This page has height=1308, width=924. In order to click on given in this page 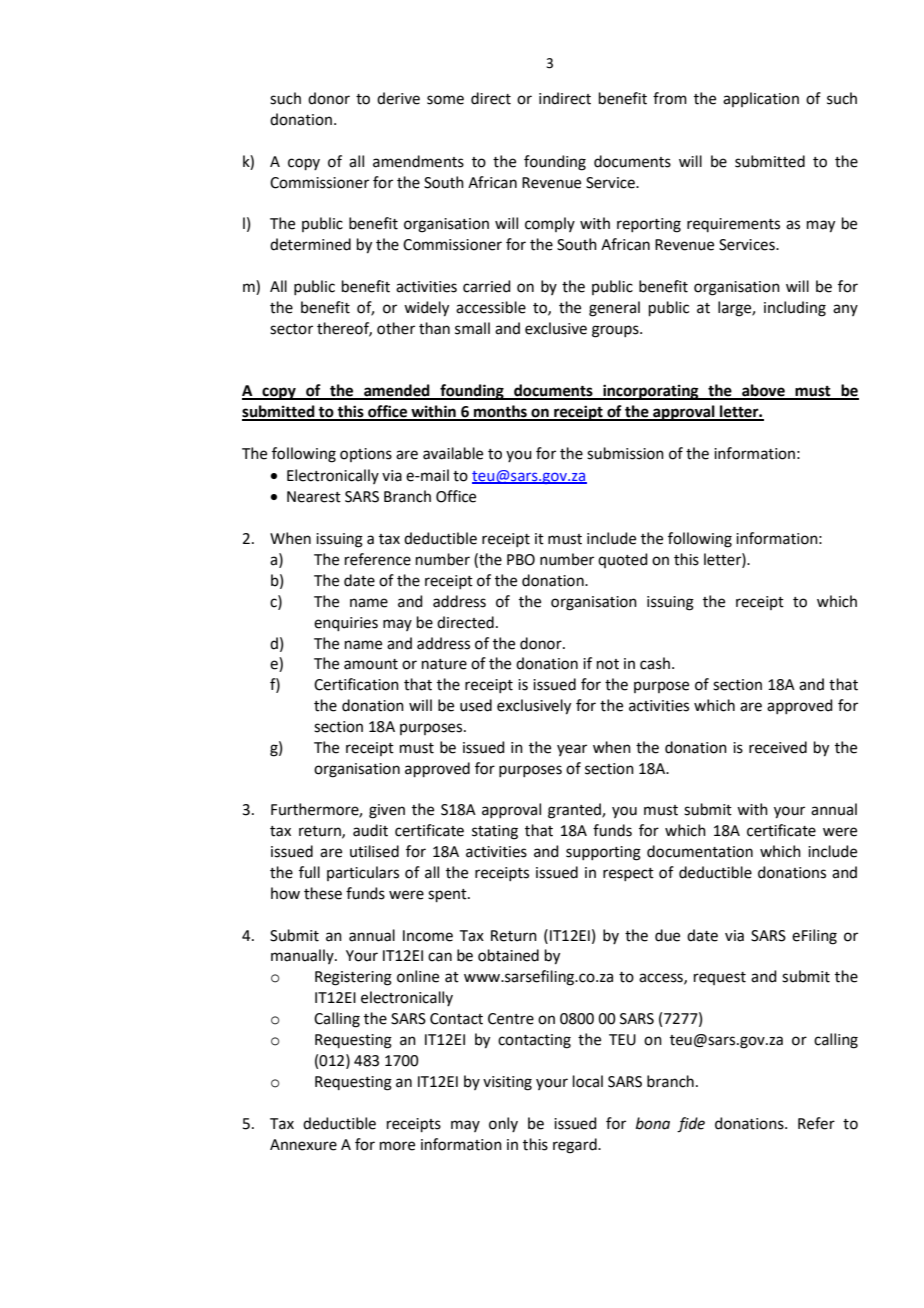, I will do `click(387, 811)`.
